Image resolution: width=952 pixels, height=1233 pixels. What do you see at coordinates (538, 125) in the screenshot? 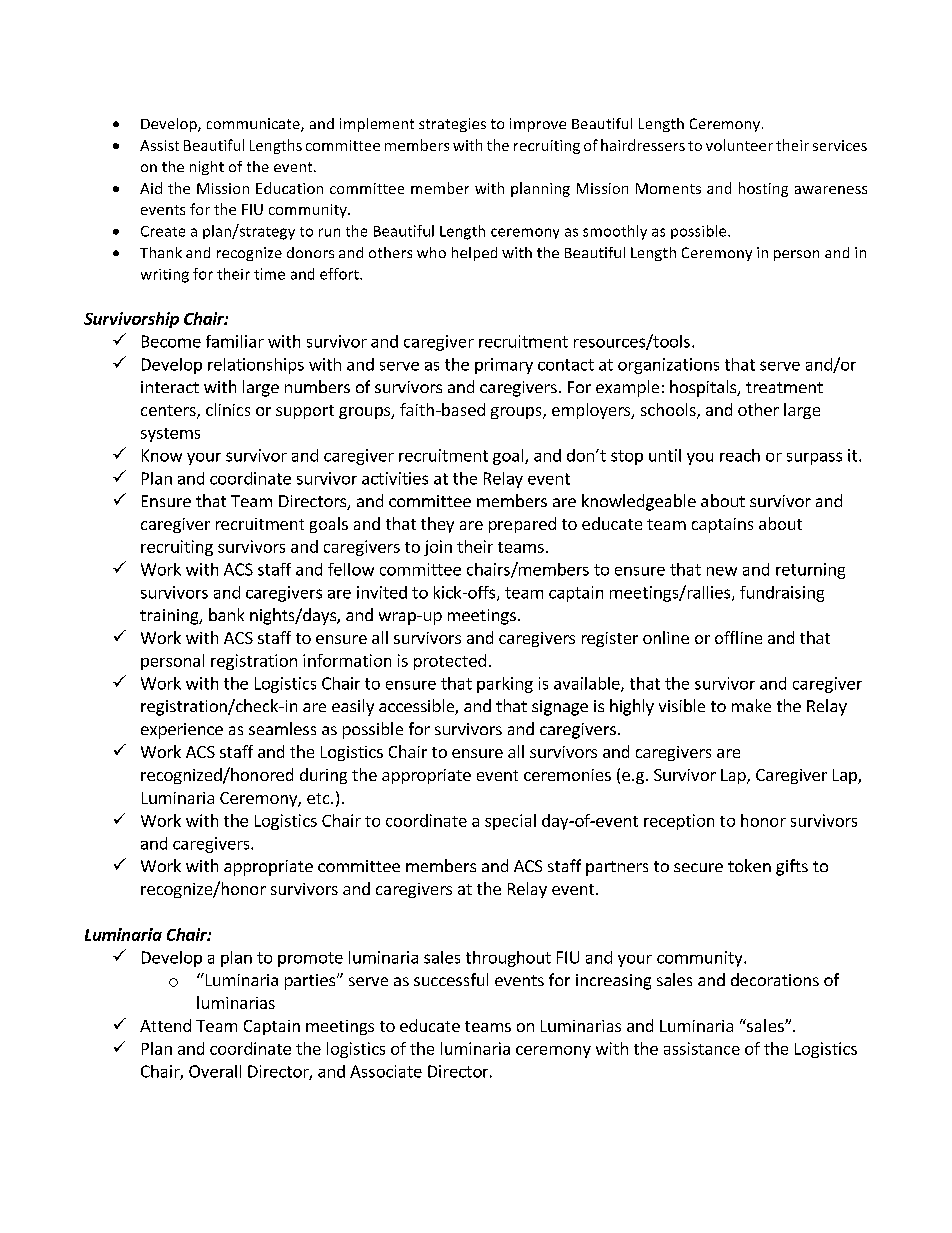
I see `improve` at bounding box center [538, 125].
